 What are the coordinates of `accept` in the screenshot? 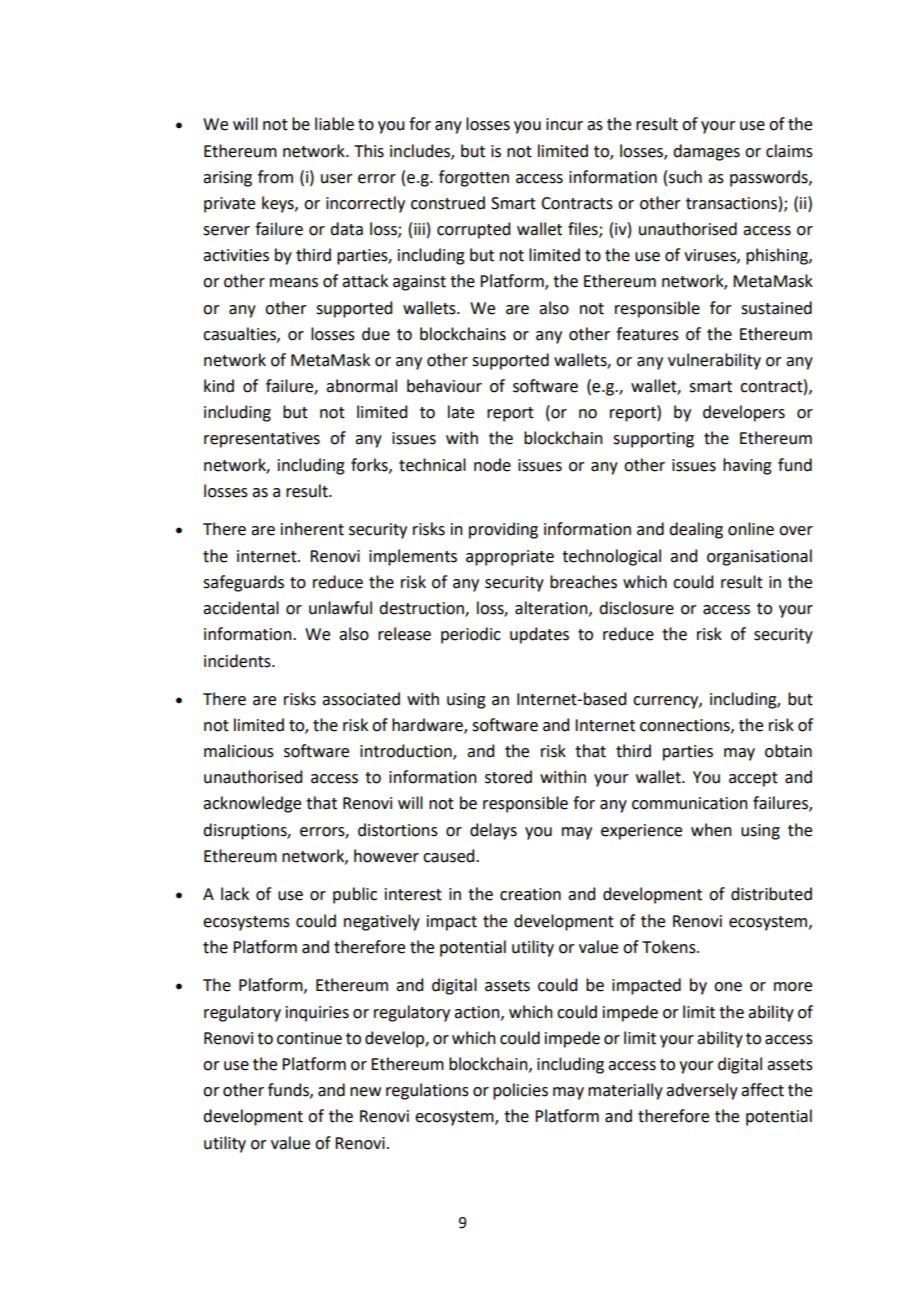 It's located at (753, 779).
